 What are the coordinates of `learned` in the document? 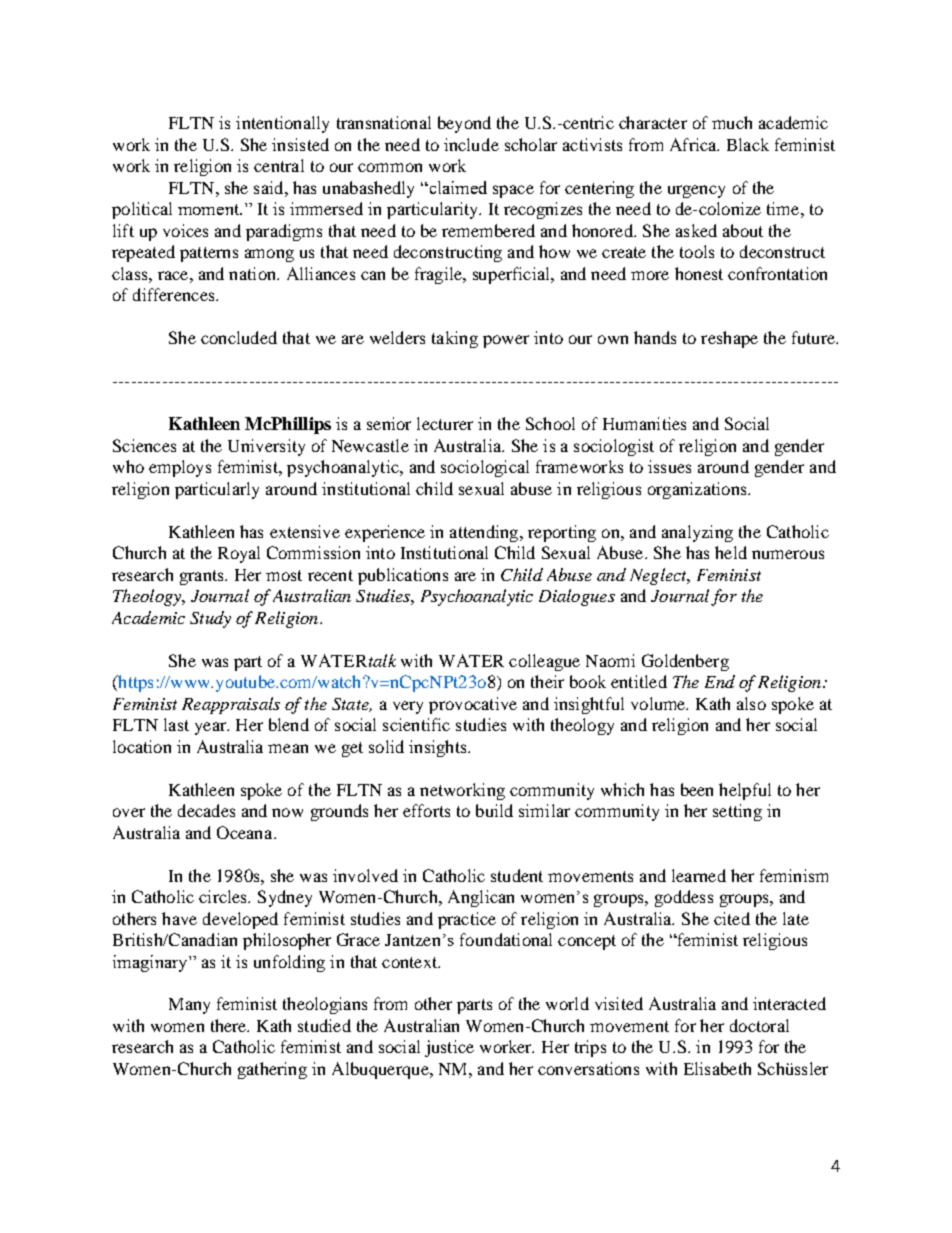 It's located at (699, 875).
